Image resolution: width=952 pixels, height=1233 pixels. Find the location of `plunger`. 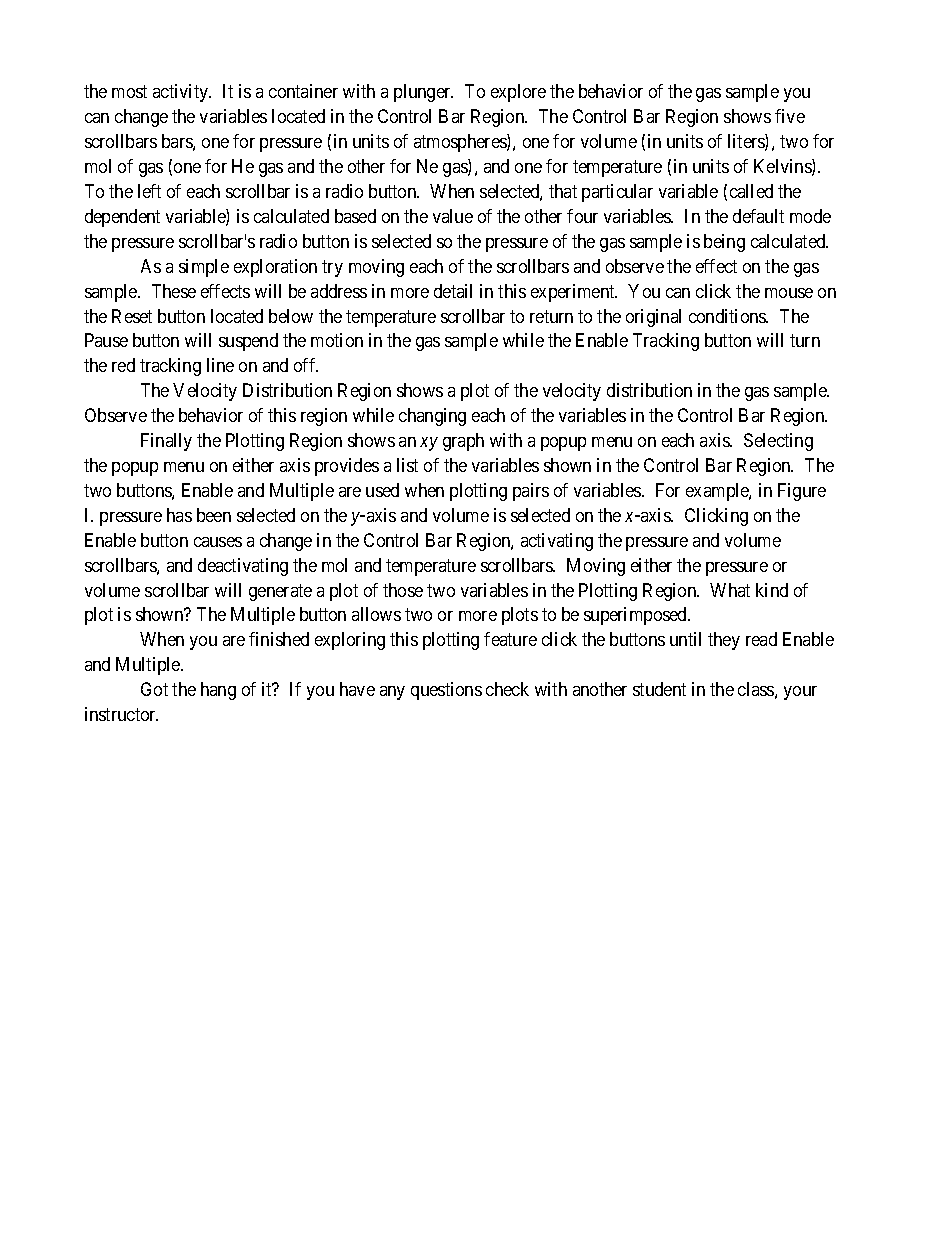

plunger is located at coordinates (423, 93).
